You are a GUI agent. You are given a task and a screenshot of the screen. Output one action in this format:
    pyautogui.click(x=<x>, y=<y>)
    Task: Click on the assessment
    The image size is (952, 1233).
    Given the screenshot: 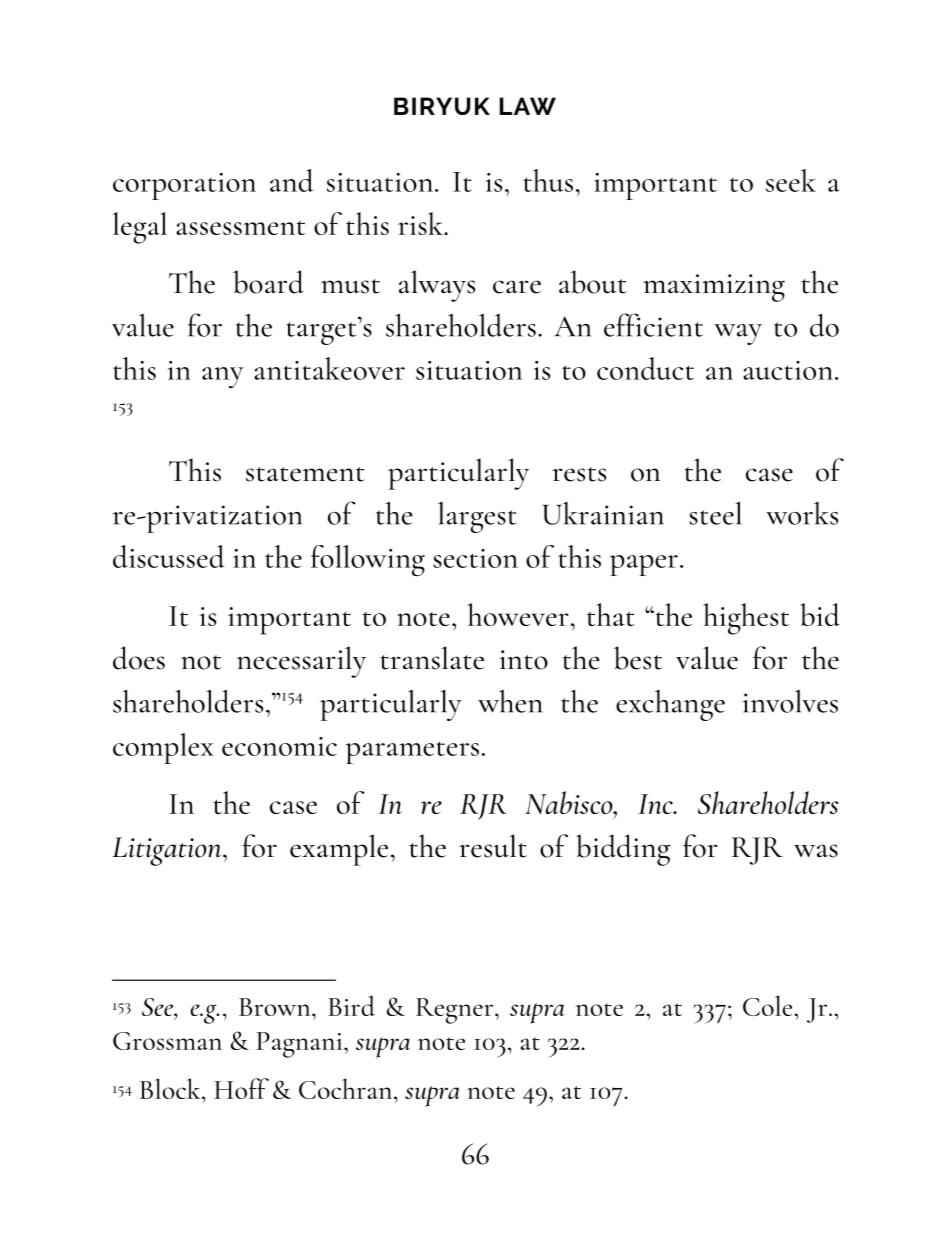 What is the action you would take?
    pyautogui.click(x=240, y=228)
